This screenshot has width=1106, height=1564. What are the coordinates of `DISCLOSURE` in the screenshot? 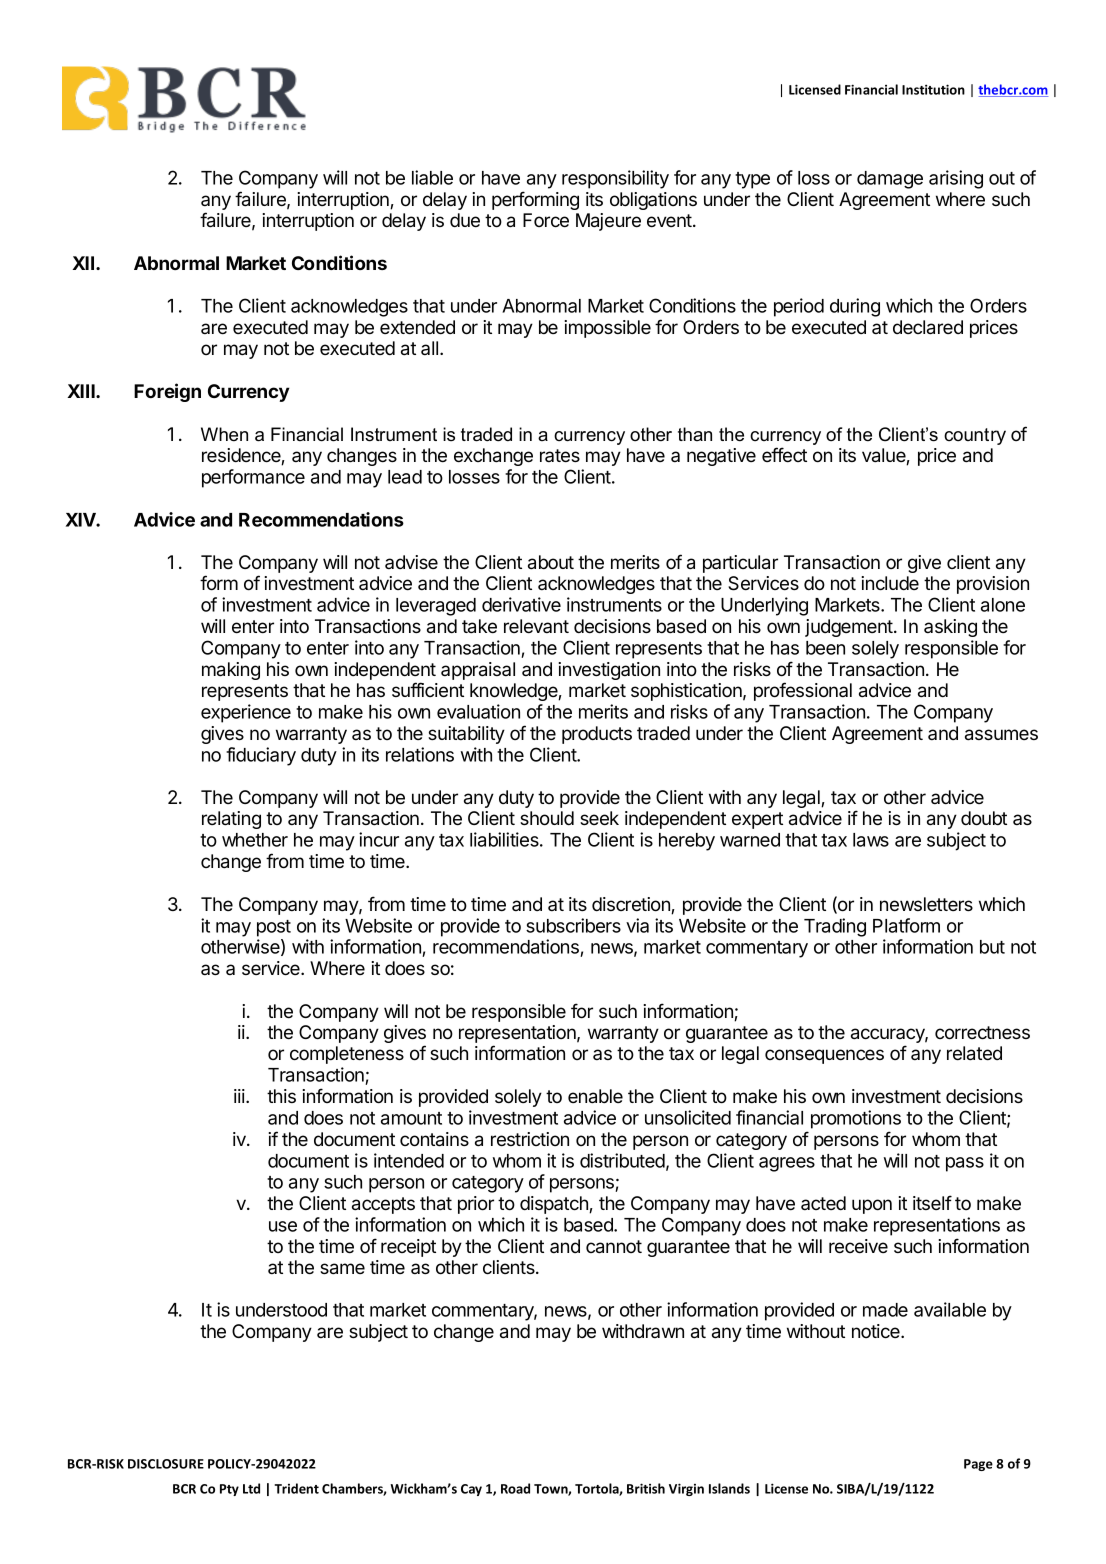 It's located at (166, 1464).
